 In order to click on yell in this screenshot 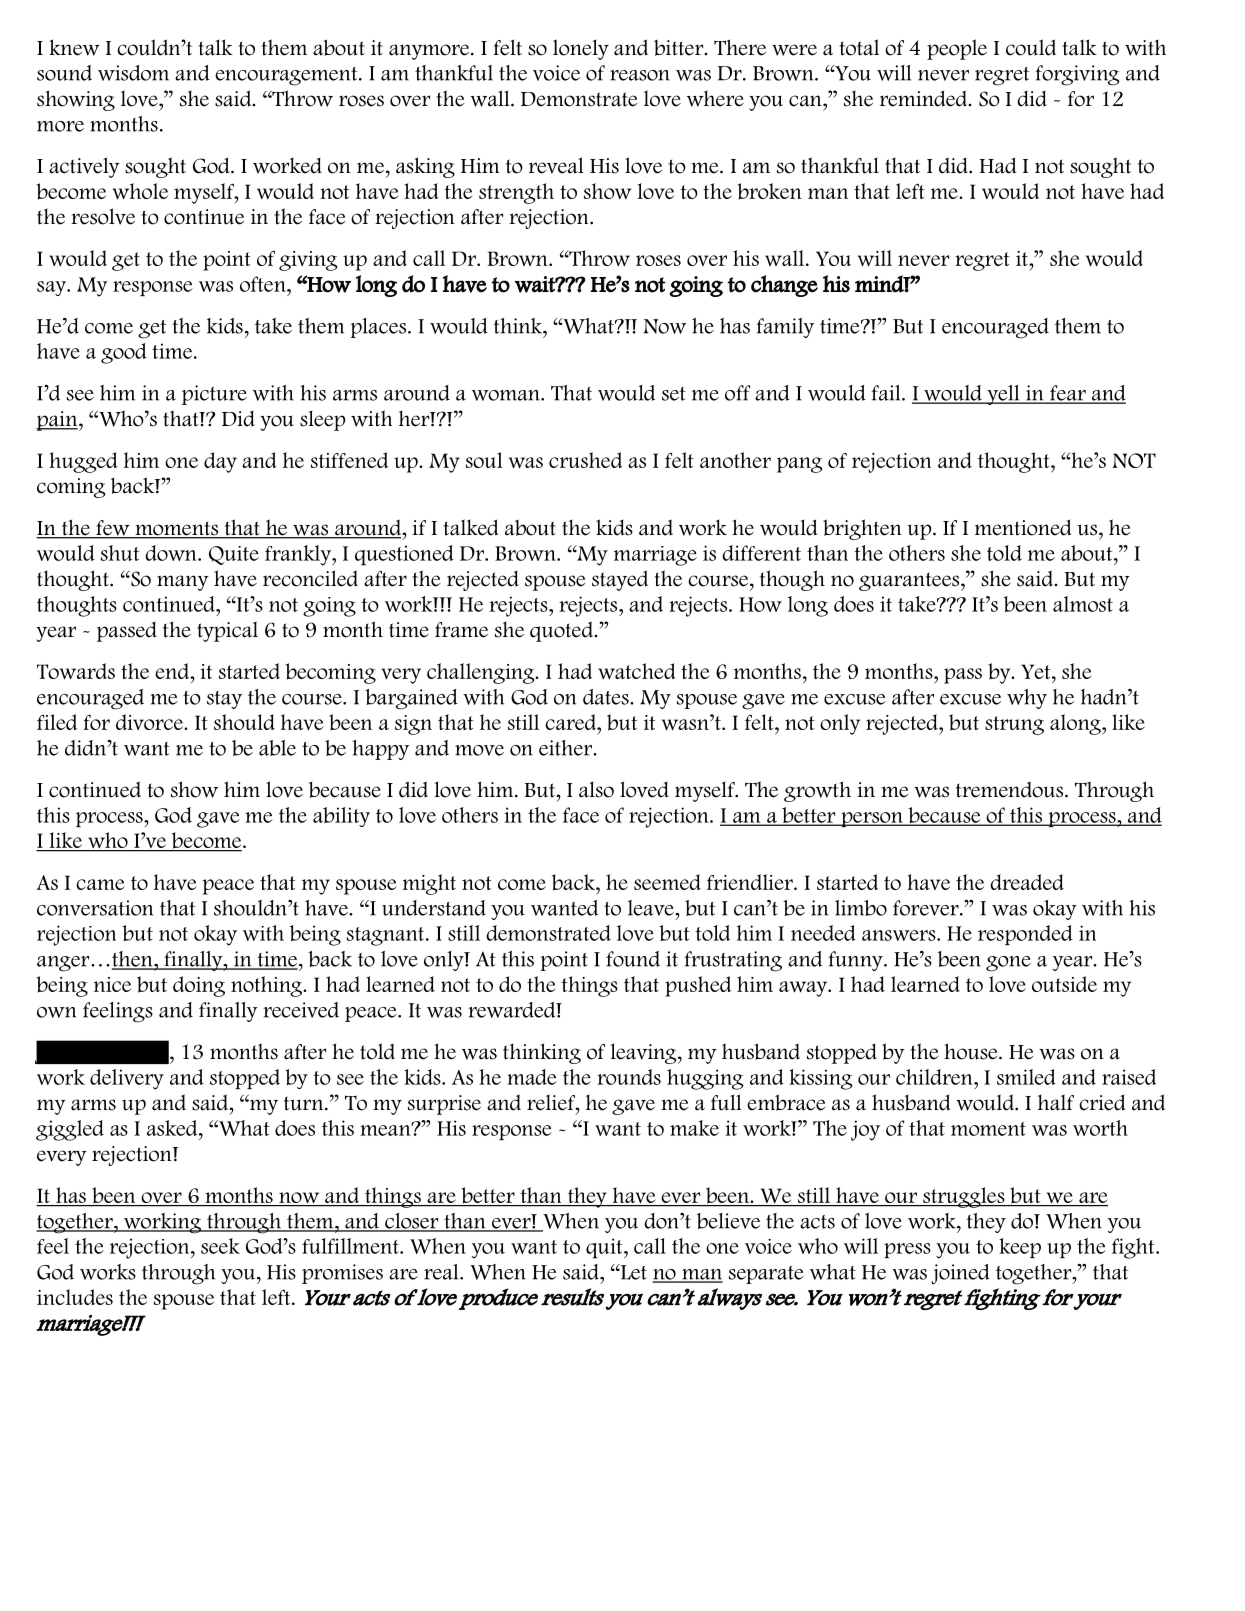, I will do `click(1003, 395)`.
